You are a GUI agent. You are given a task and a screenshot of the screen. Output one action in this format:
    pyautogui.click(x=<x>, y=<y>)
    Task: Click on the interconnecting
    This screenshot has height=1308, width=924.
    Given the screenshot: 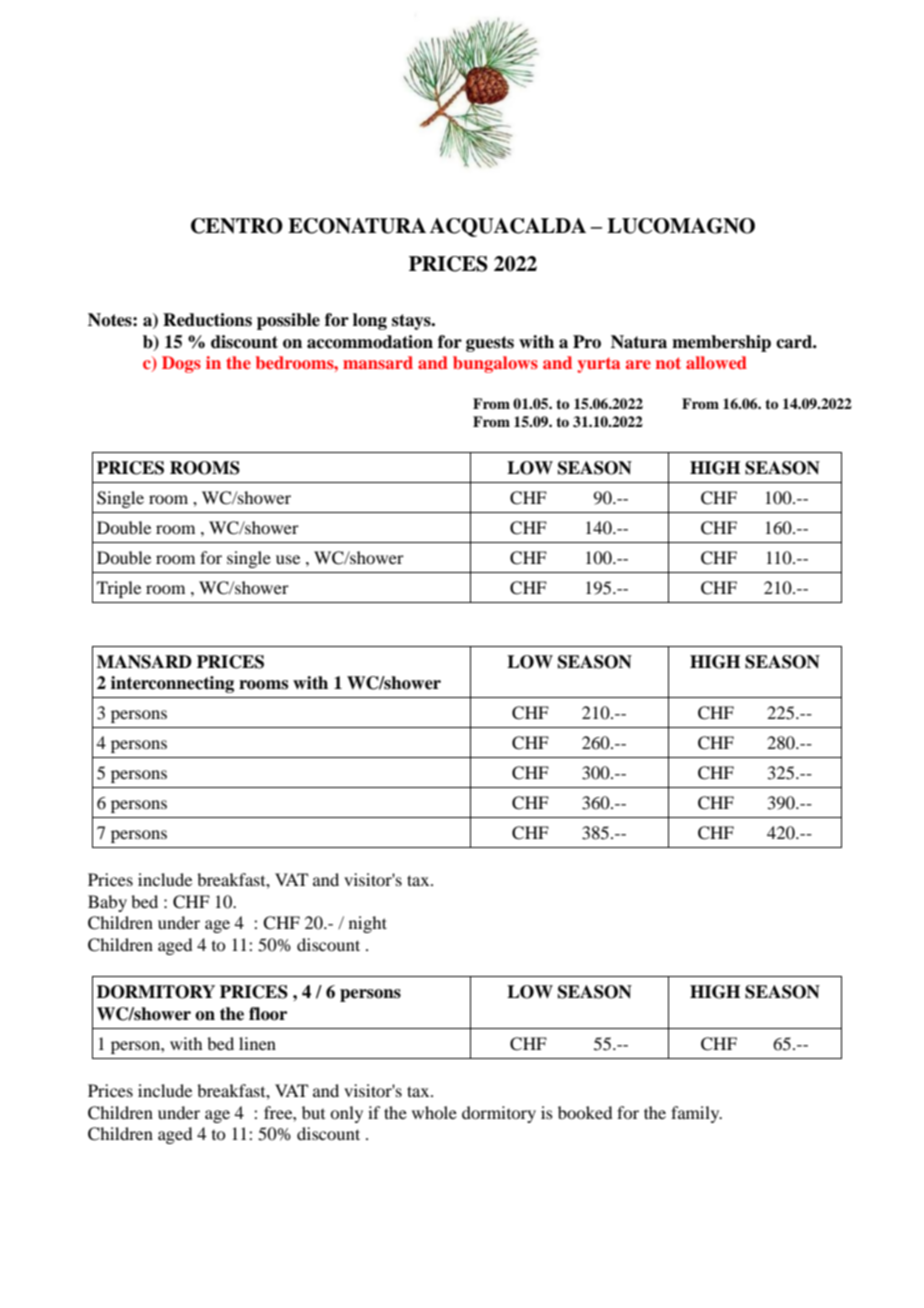 What is the action you would take?
    pyautogui.click(x=172, y=684)
